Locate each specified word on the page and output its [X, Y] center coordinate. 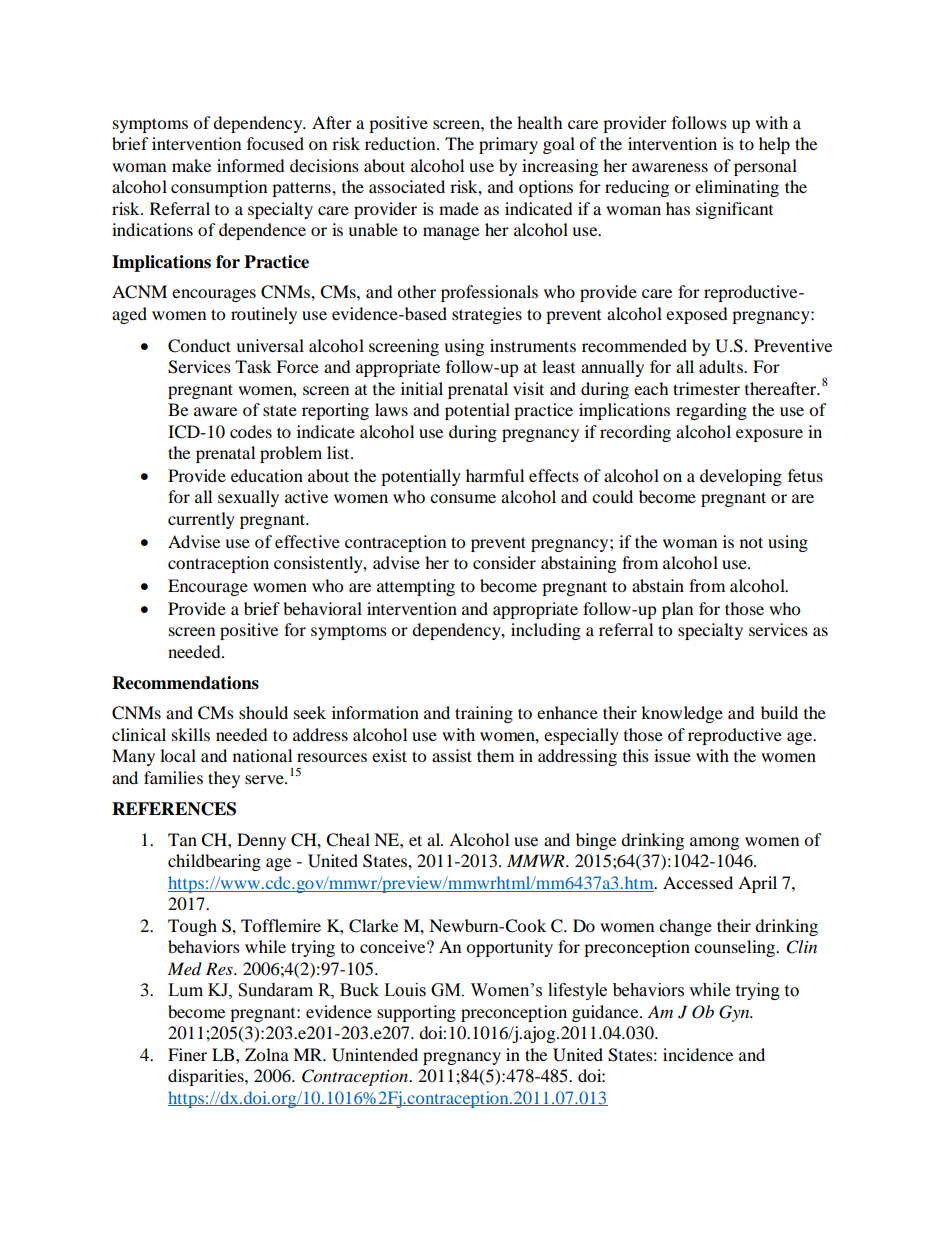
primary [508, 145]
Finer [187, 1054]
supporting [416, 1013]
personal [765, 167]
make [191, 165]
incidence [698, 1054]
